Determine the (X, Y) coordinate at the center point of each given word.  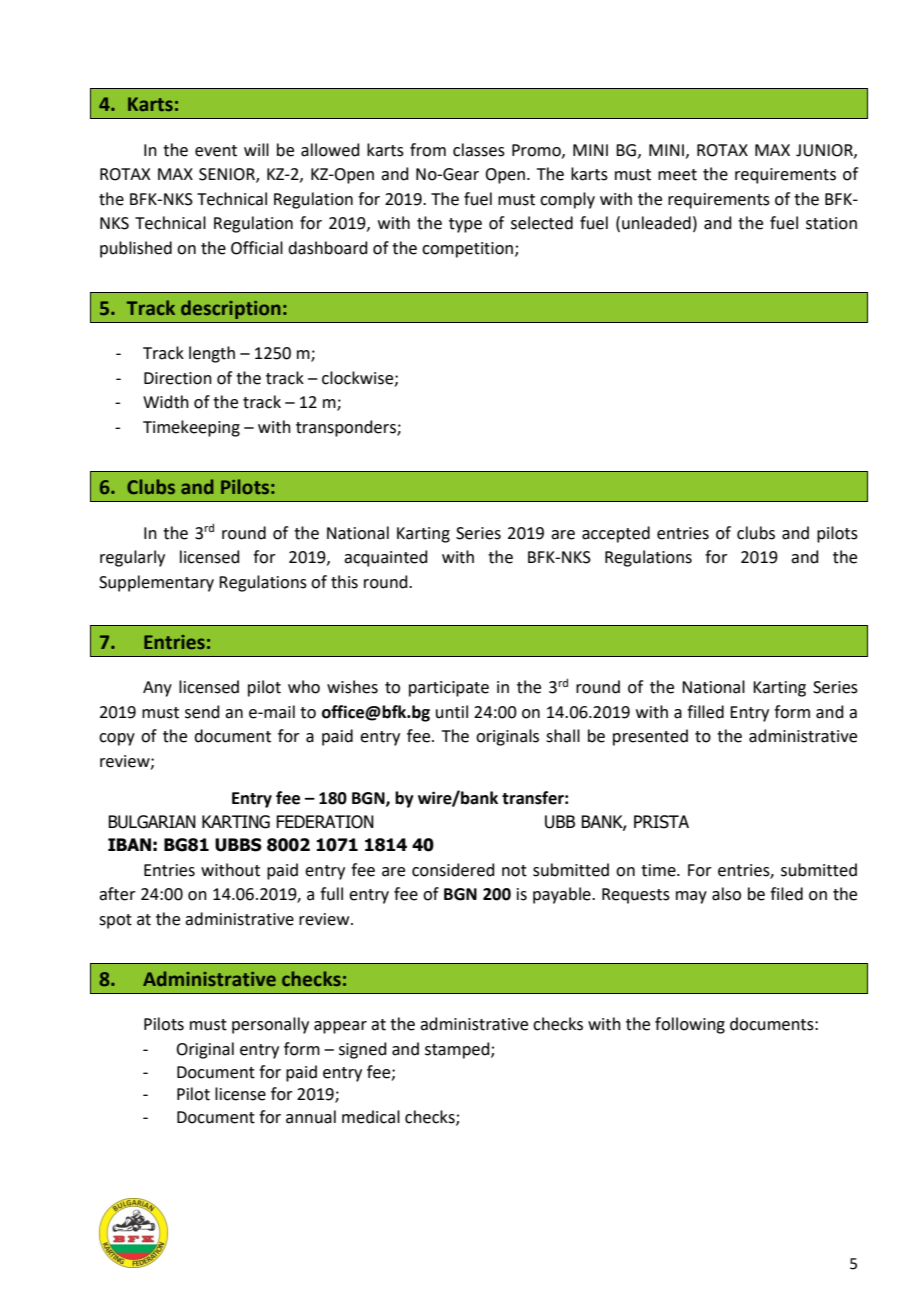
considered (453, 870)
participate (449, 689)
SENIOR (228, 175)
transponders (347, 428)
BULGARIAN (152, 822)
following (690, 1025)
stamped (458, 1050)
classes (479, 150)
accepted (616, 534)
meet (677, 175)
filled (705, 712)
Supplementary (156, 583)
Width (166, 402)
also (726, 894)
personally (270, 1025)
